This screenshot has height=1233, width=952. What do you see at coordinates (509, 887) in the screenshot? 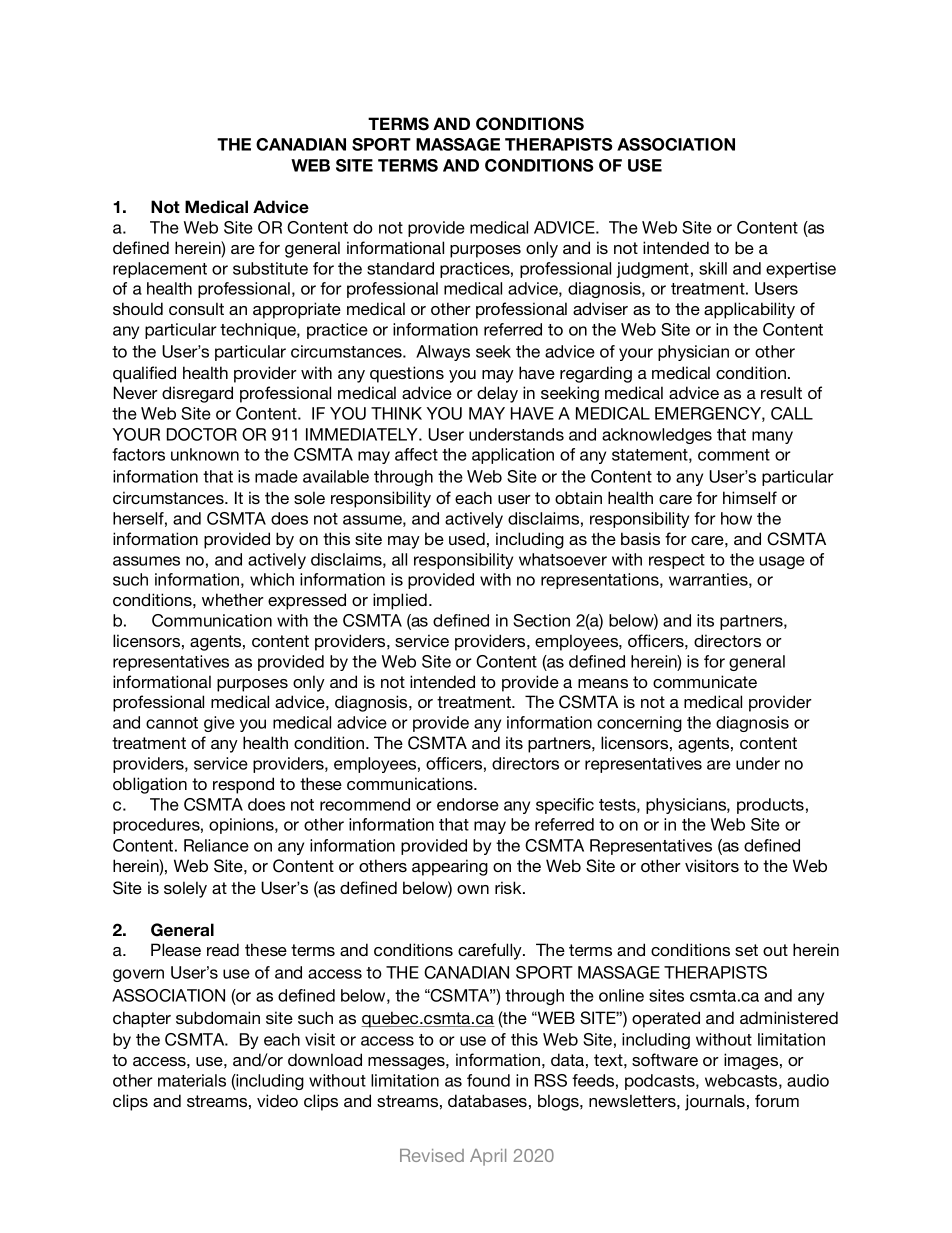
I see `risk` at bounding box center [509, 887].
